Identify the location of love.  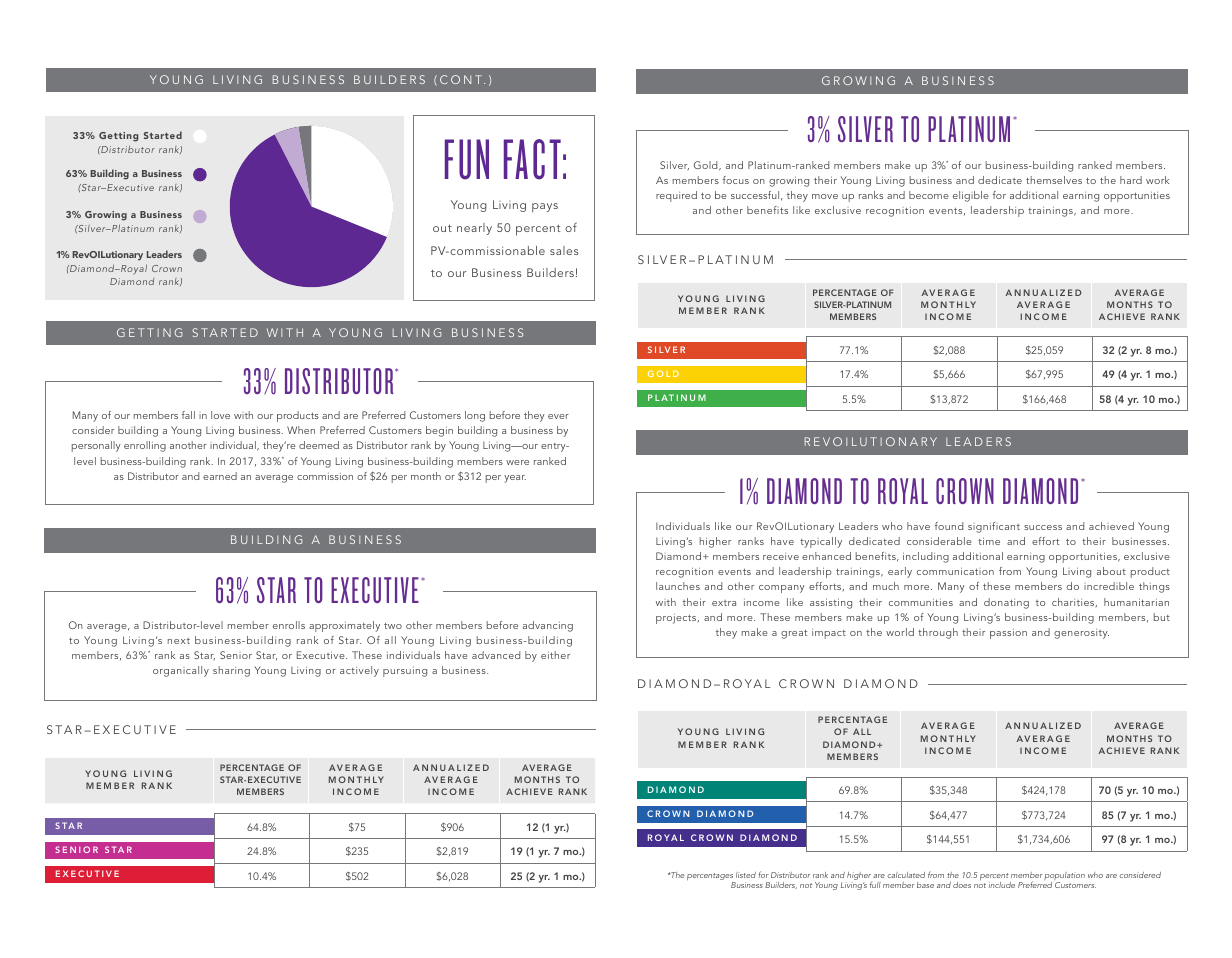
(220, 415).
